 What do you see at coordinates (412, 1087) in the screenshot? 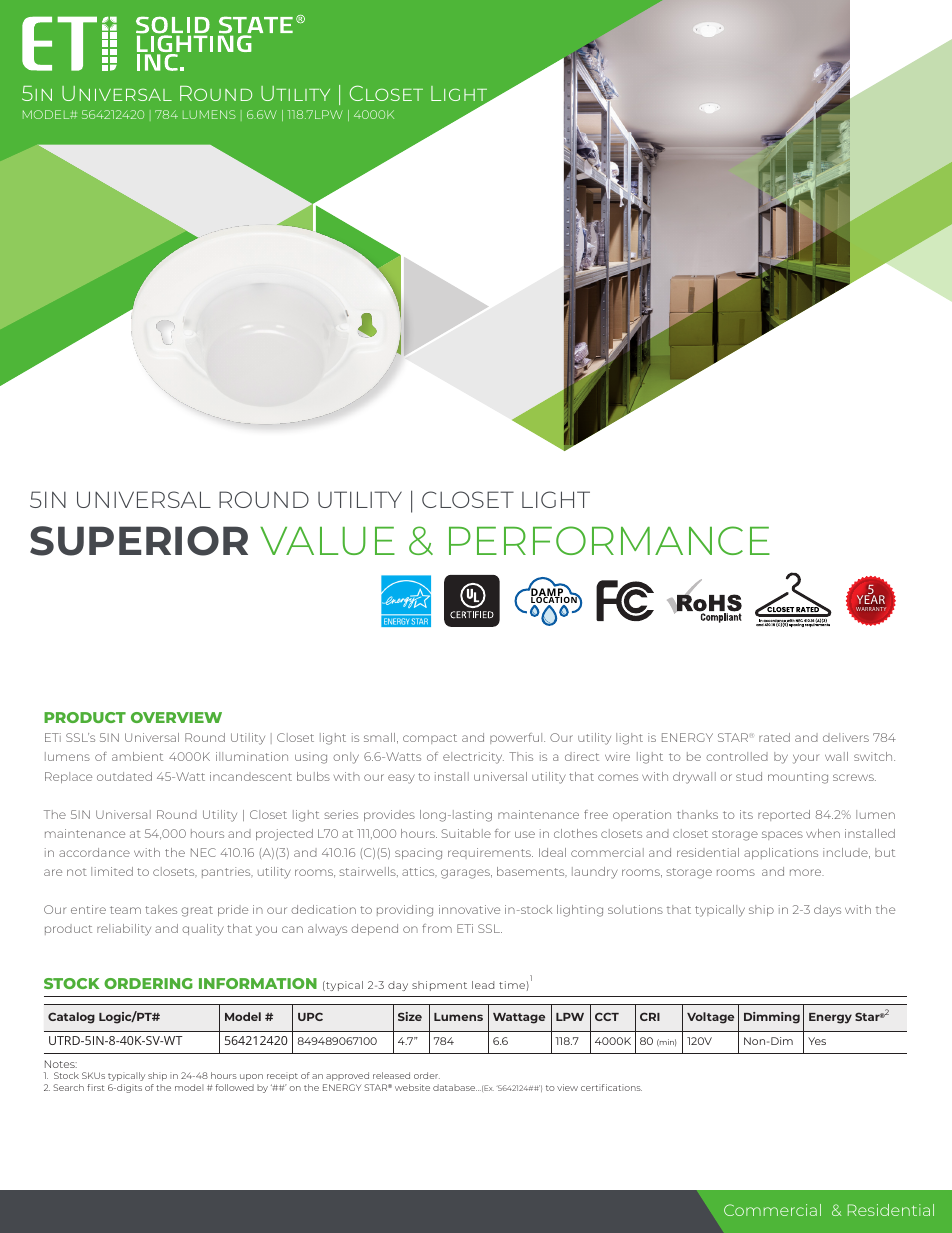
I see `website` at bounding box center [412, 1087].
